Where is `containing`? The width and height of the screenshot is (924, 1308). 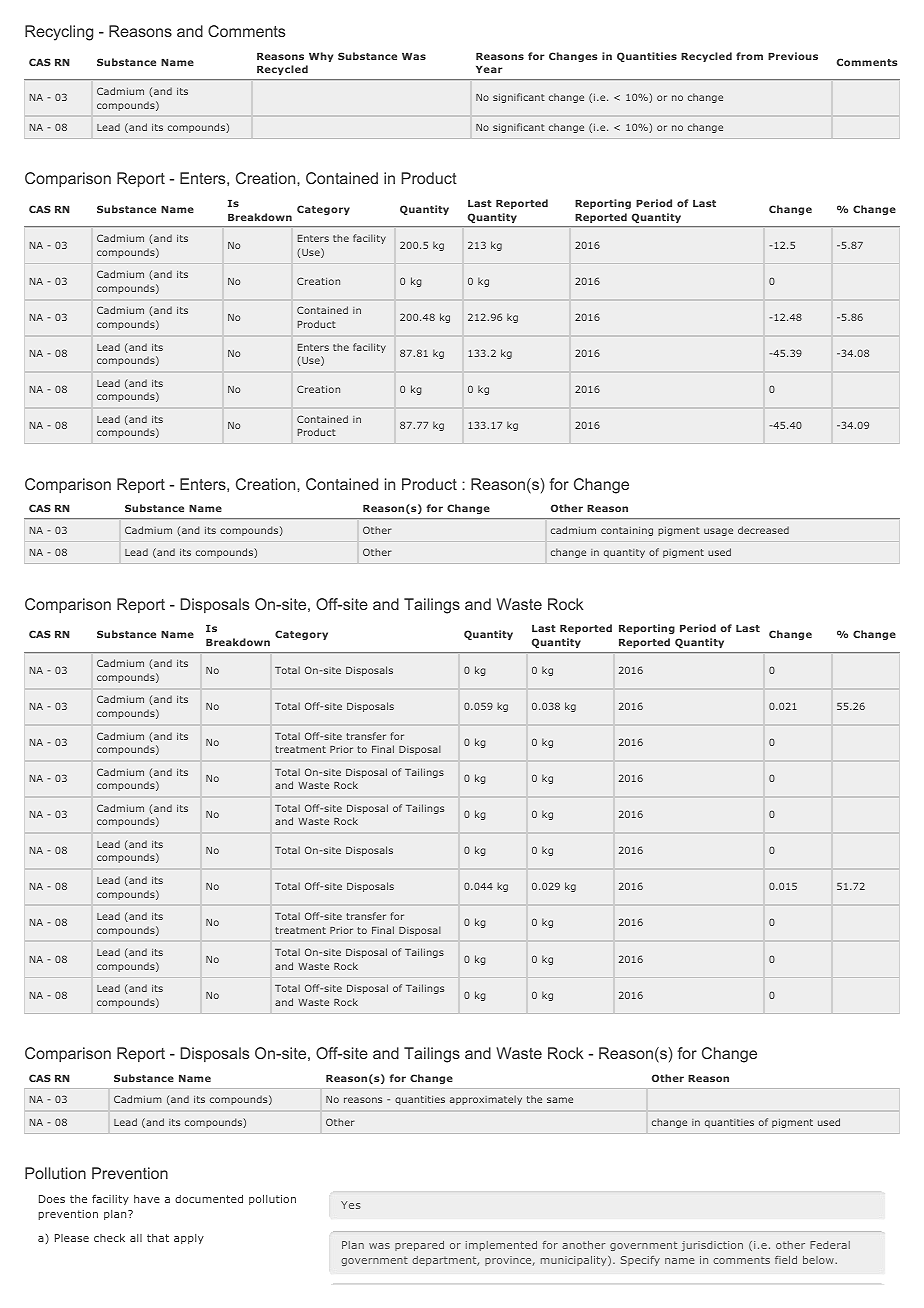
containing is located at coordinates (627, 531).
